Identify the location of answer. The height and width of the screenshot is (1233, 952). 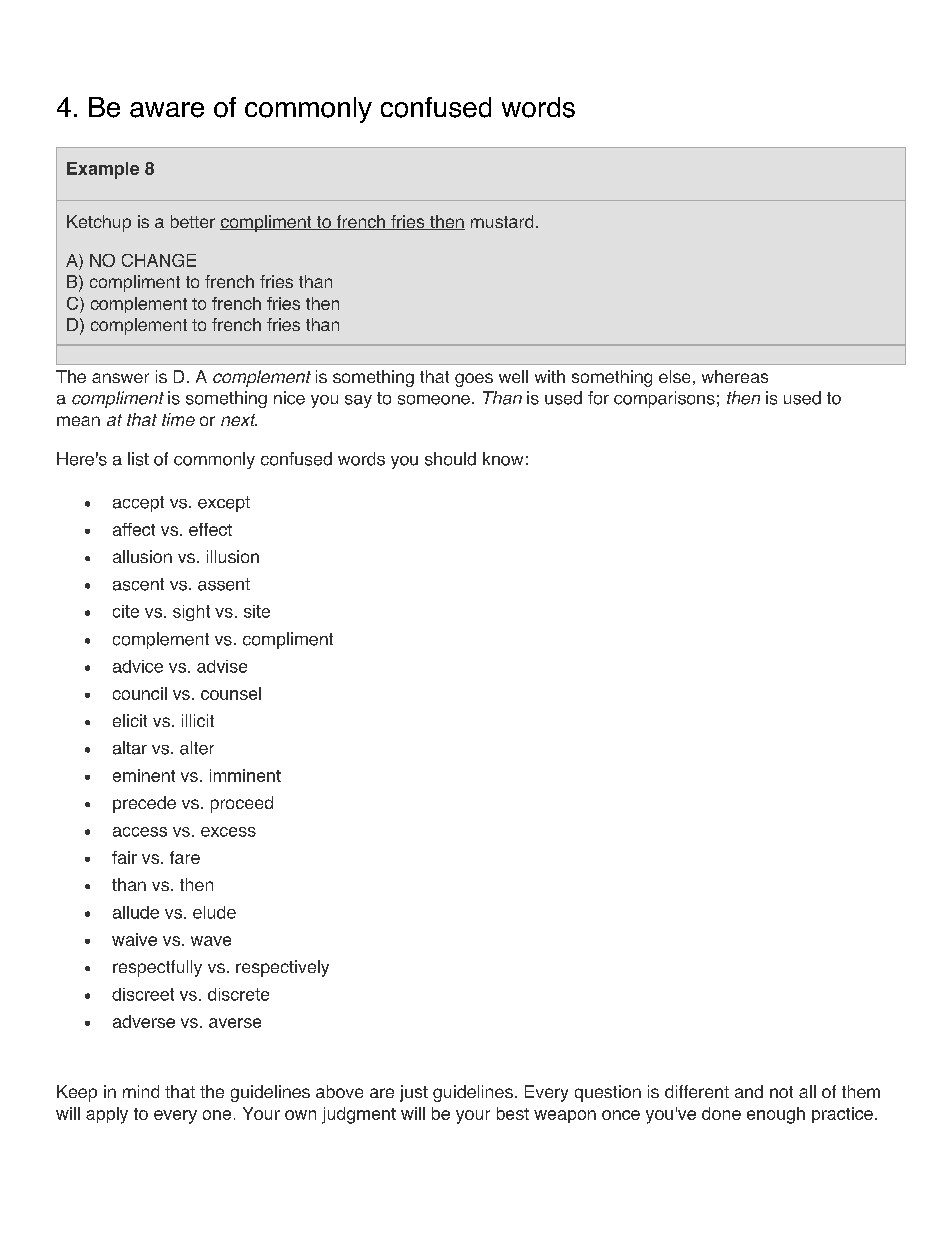
(120, 378).
